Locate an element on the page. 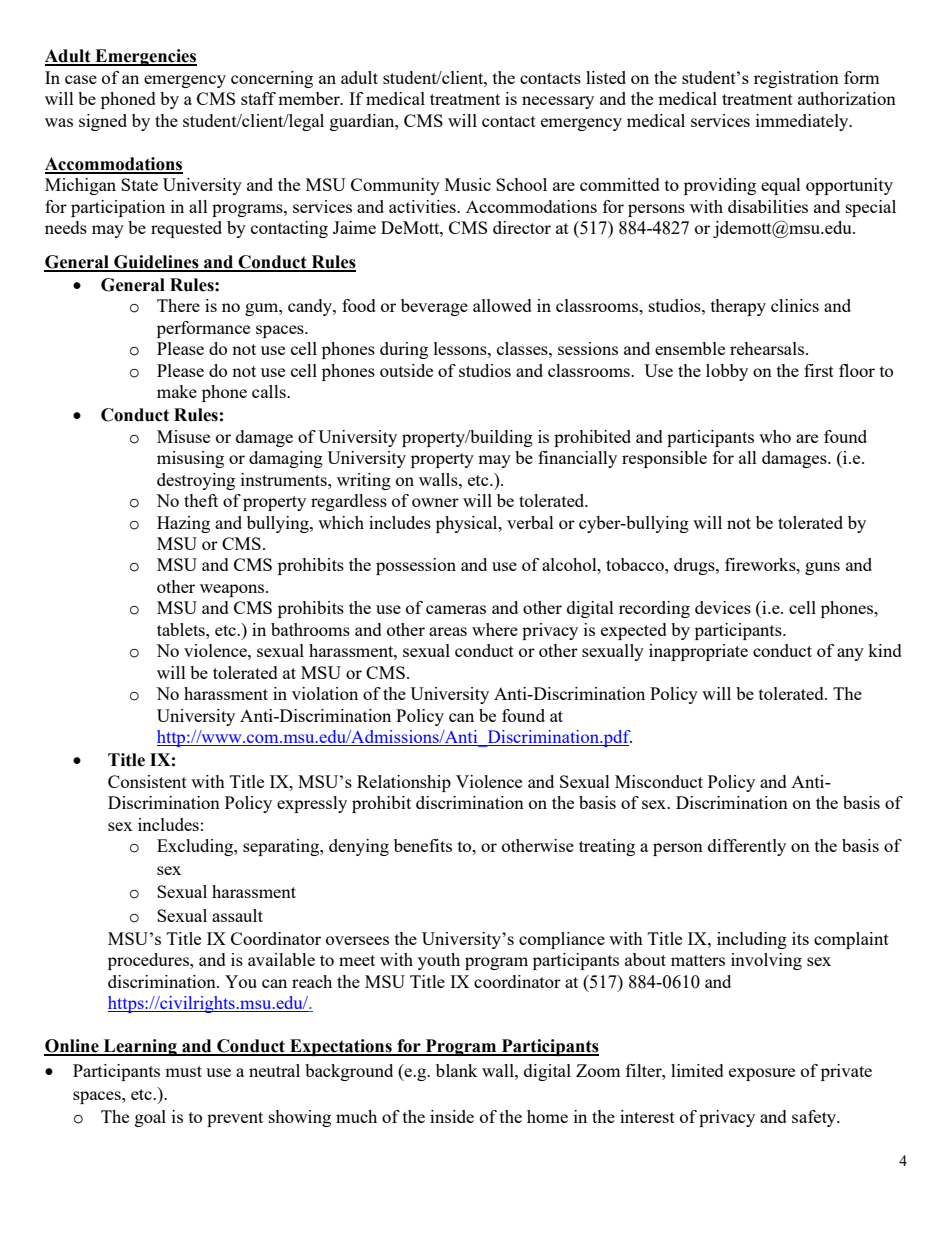 The image size is (952, 1233). blank is located at coordinates (457, 1070).
